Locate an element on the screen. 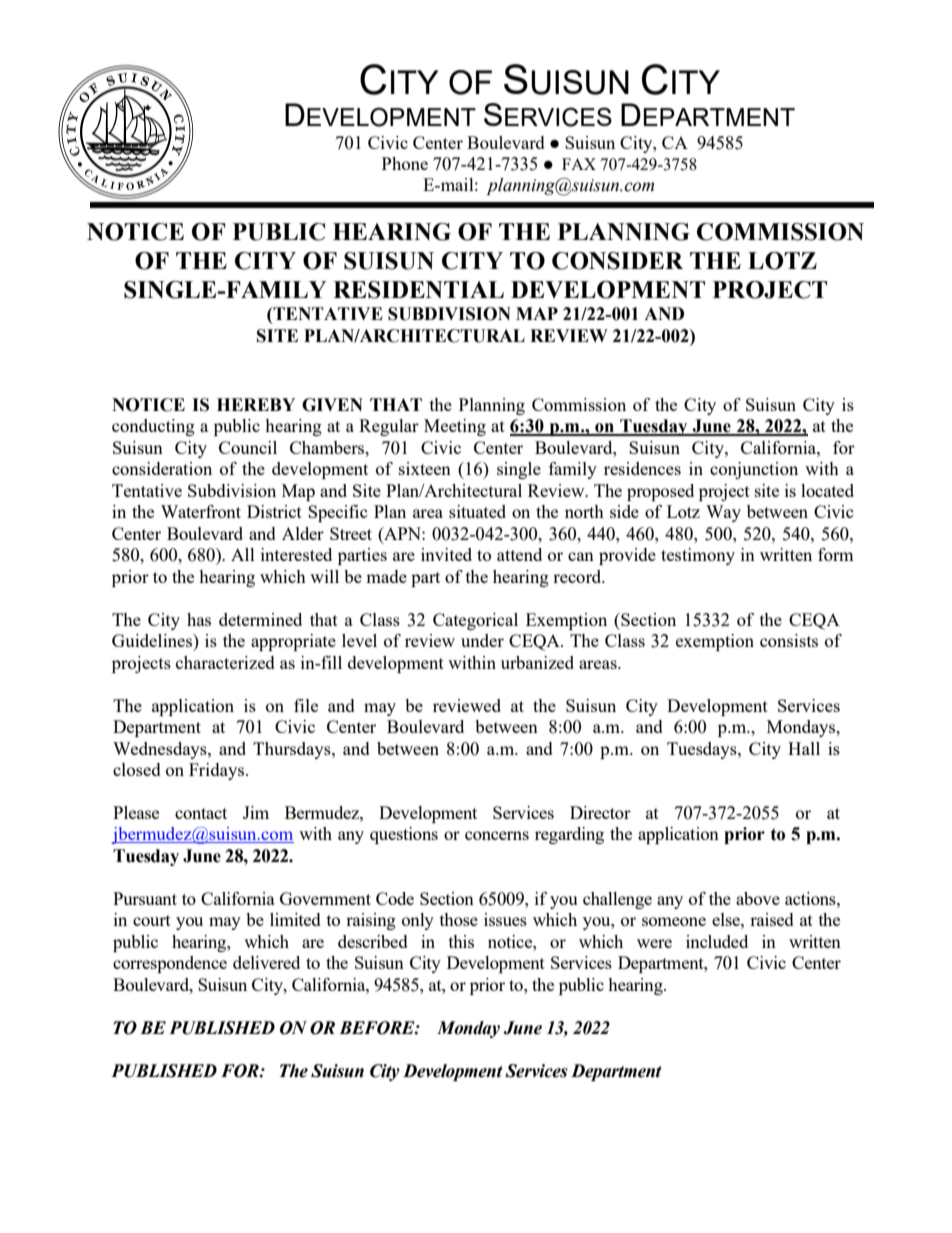  Fridays is located at coordinates (218, 771).
